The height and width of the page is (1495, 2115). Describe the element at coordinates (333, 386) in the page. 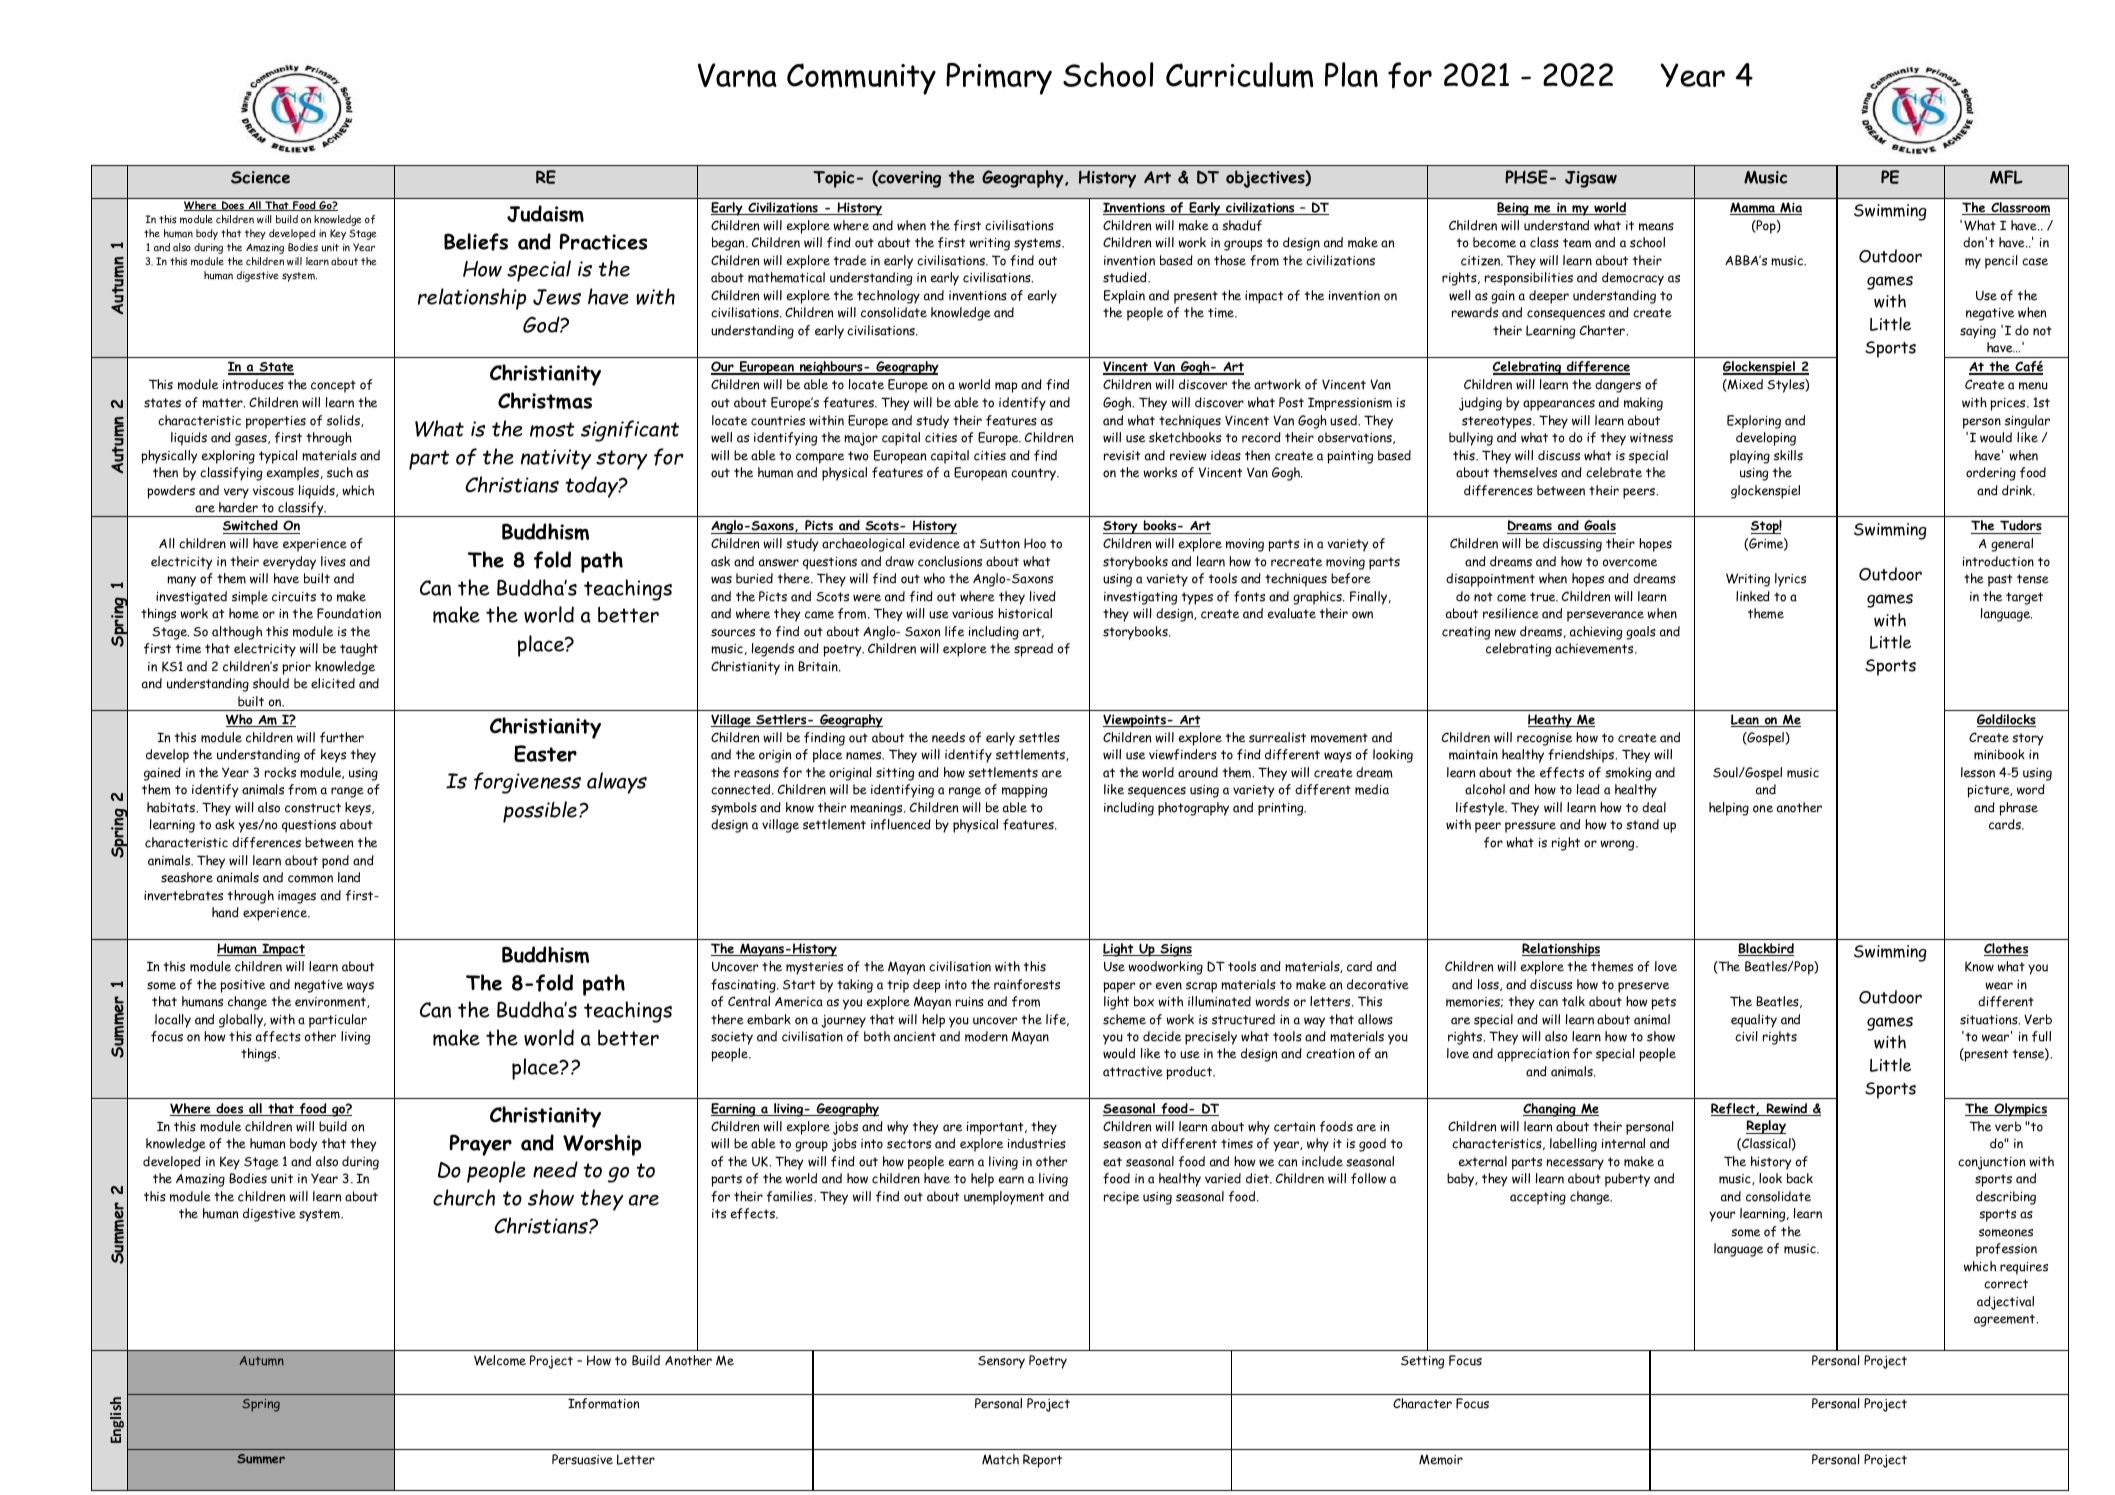

I see `concept` at that location.
